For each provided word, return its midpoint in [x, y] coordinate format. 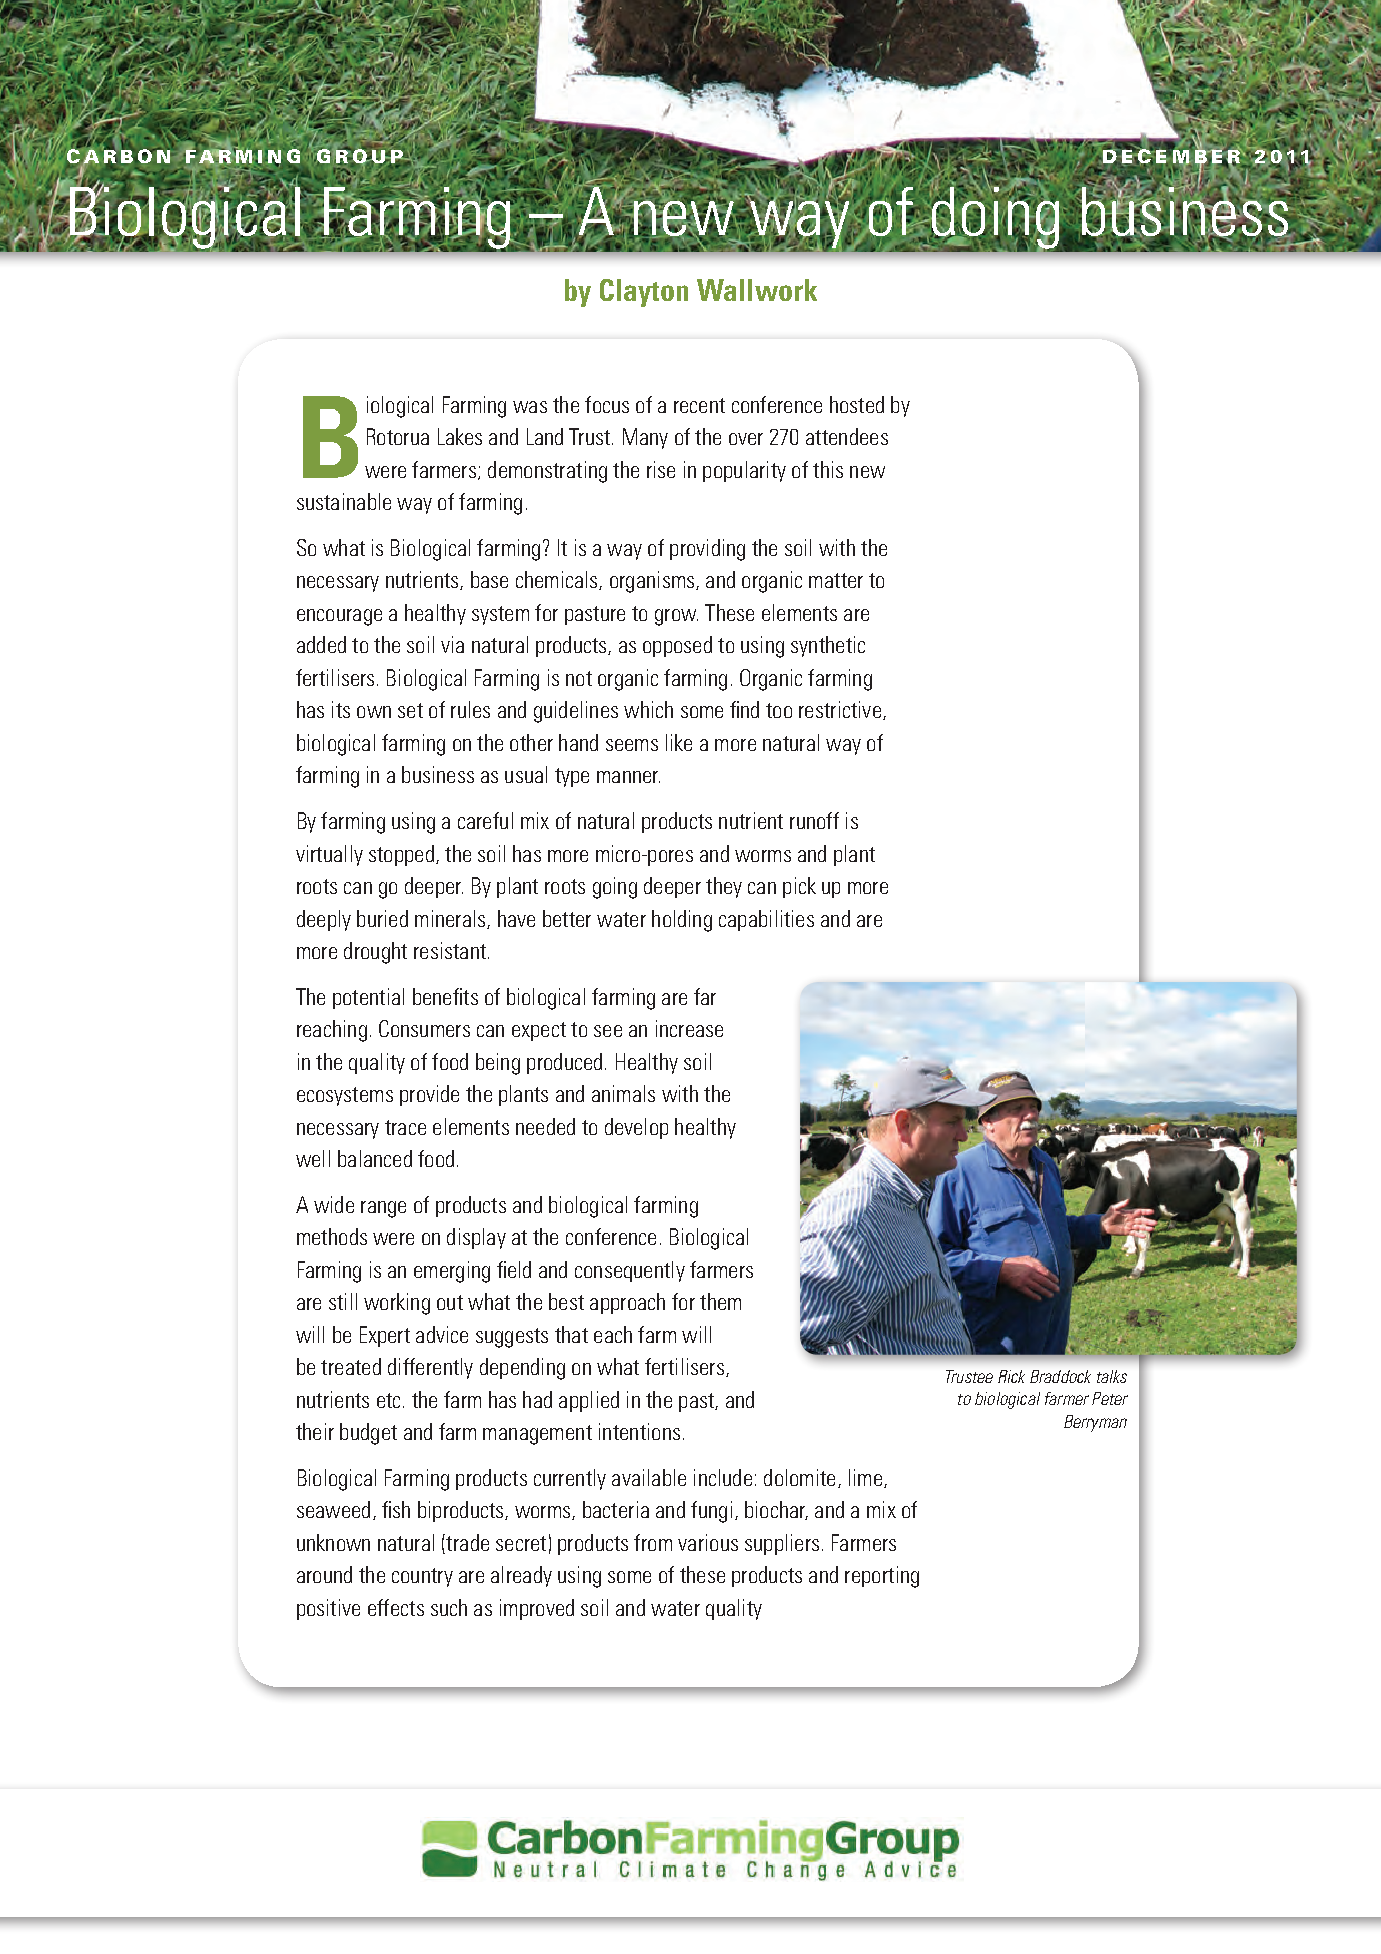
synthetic [828, 646]
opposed [677, 646]
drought [375, 953]
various [708, 1542]
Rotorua [398, 436]
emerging [452, 1272]
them [720, 1301]
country [422, 1577]
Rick [1011, 1376]
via [452, 644]
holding [682, 921]
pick [799, 887]
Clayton [644, 293]
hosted [857, 404]
